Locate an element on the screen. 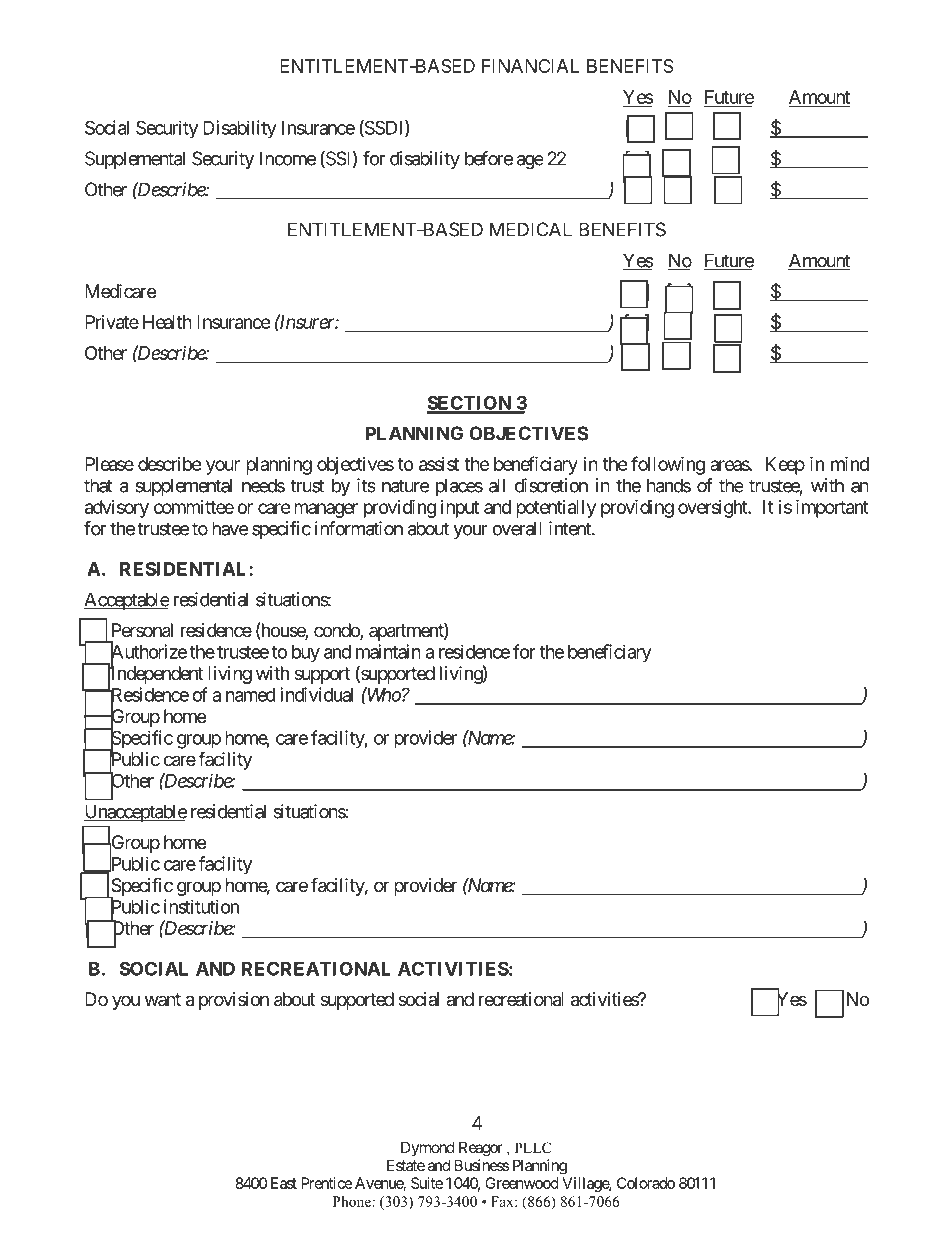  important is located at coordinates (832, 508).
